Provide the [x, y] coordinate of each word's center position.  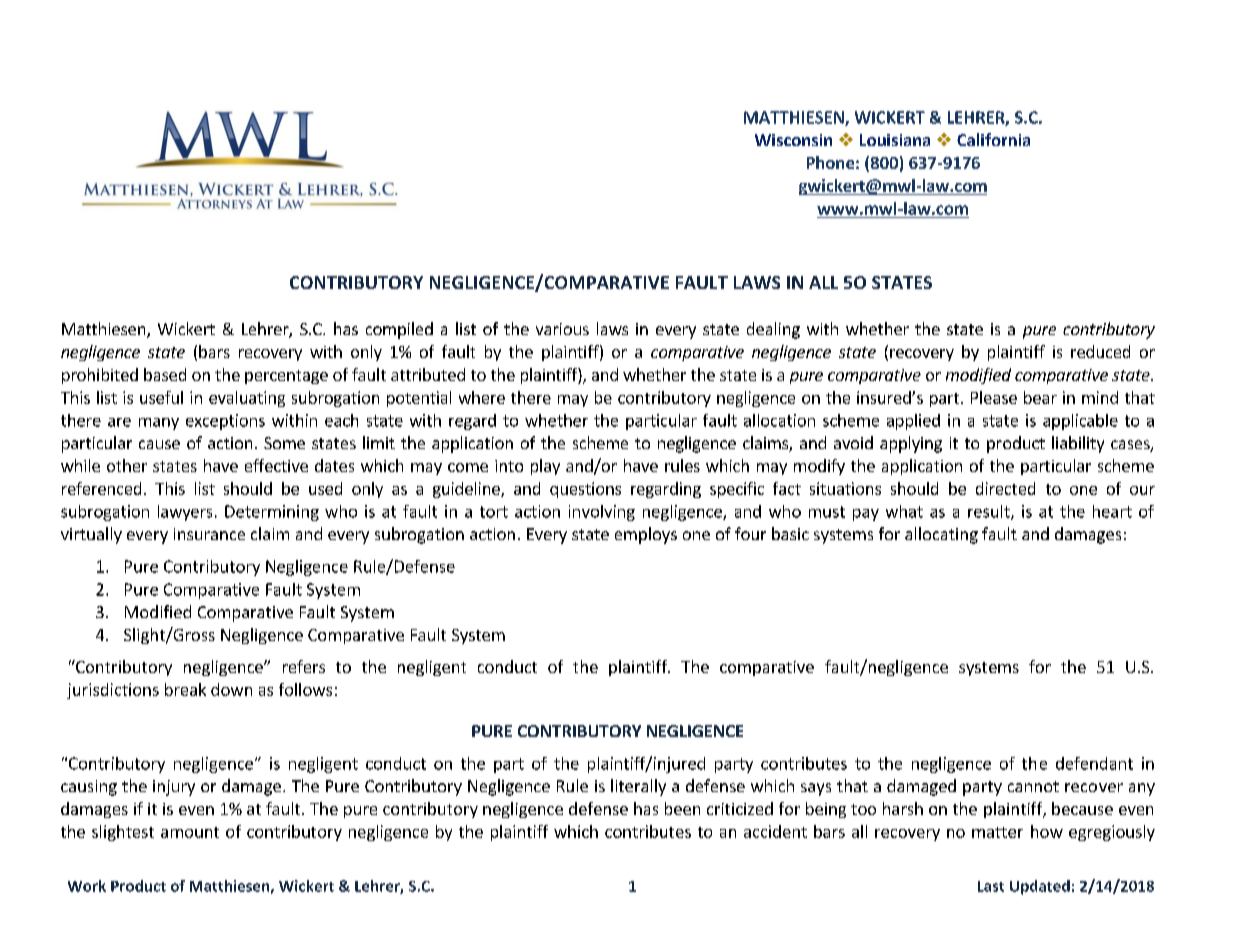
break [185, 689]
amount [190, 832]
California [993, 139]
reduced [1100, 351]
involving [602, 513]
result [990, 512]
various [562, 329]
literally [638, 787]
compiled [399, 330]
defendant [1094, 763]
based [165, 374]
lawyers [185, 513]
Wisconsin [793, 140]
